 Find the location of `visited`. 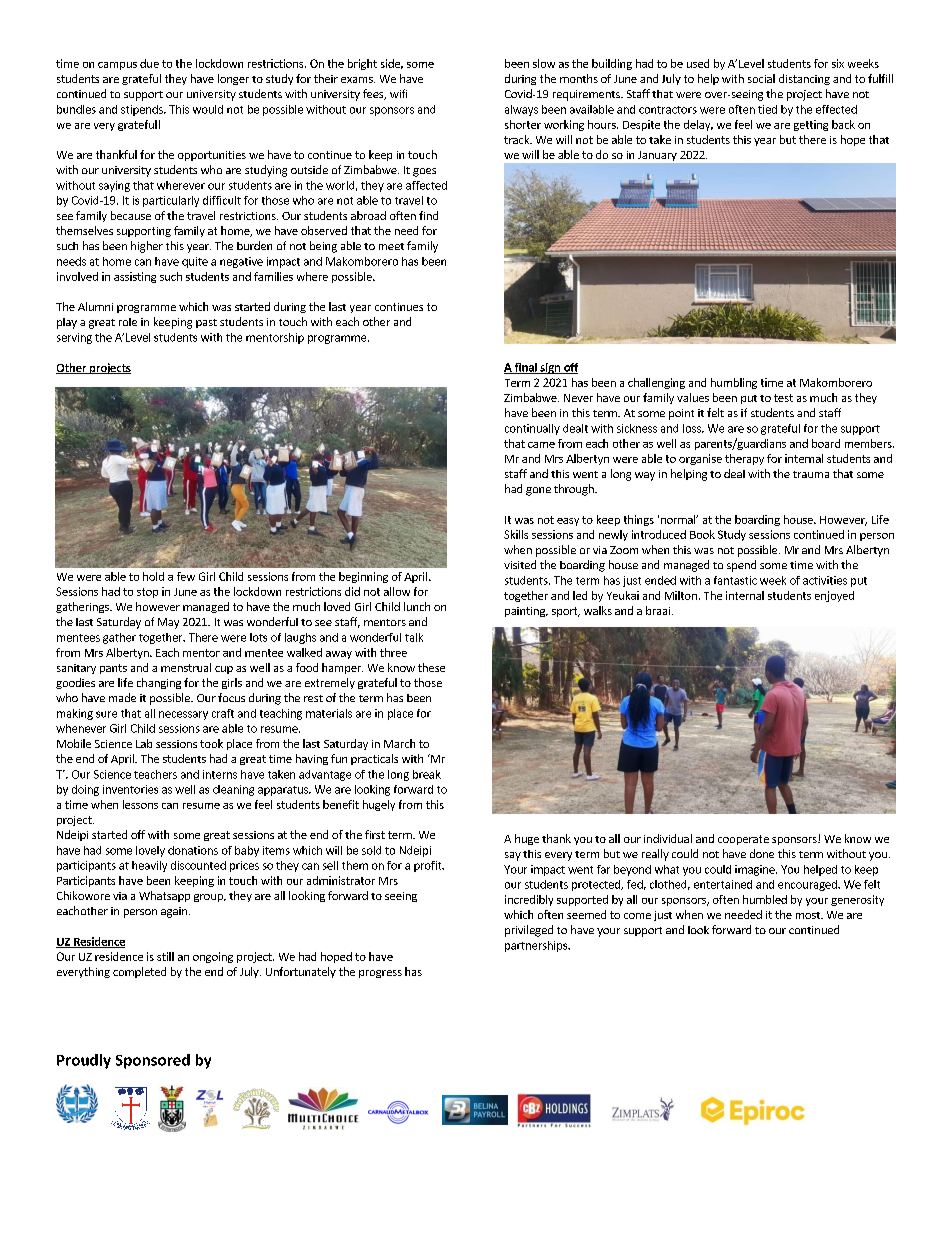

visited is located at coordinates (520, 564).
